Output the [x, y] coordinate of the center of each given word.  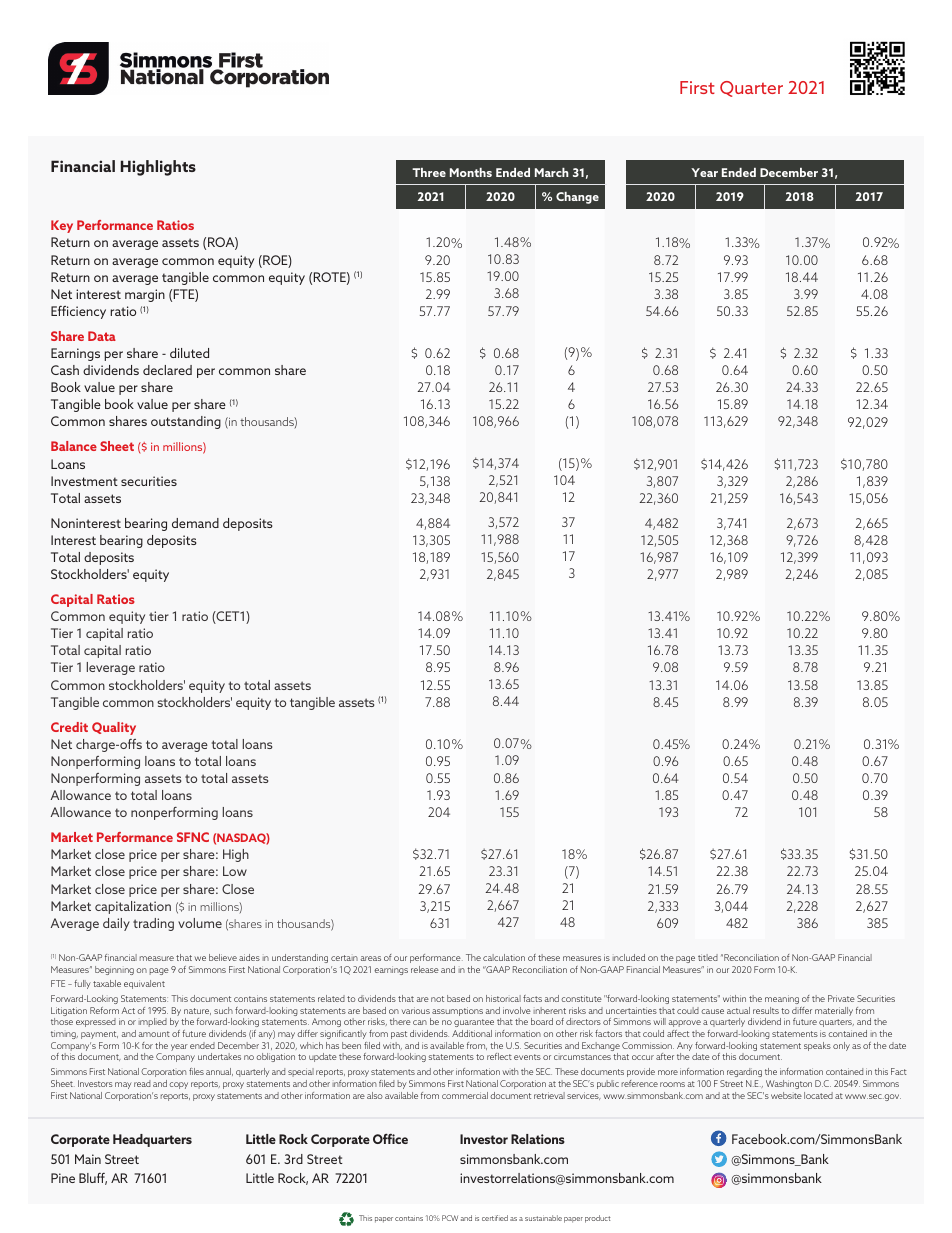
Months [471, 172]
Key [62, 226]
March [552, 172]
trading [153, 924]
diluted [189, 353]
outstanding [186, 422]
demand [195, 523]
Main [88, 1159]
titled [708, 957]
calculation [504, 957]
